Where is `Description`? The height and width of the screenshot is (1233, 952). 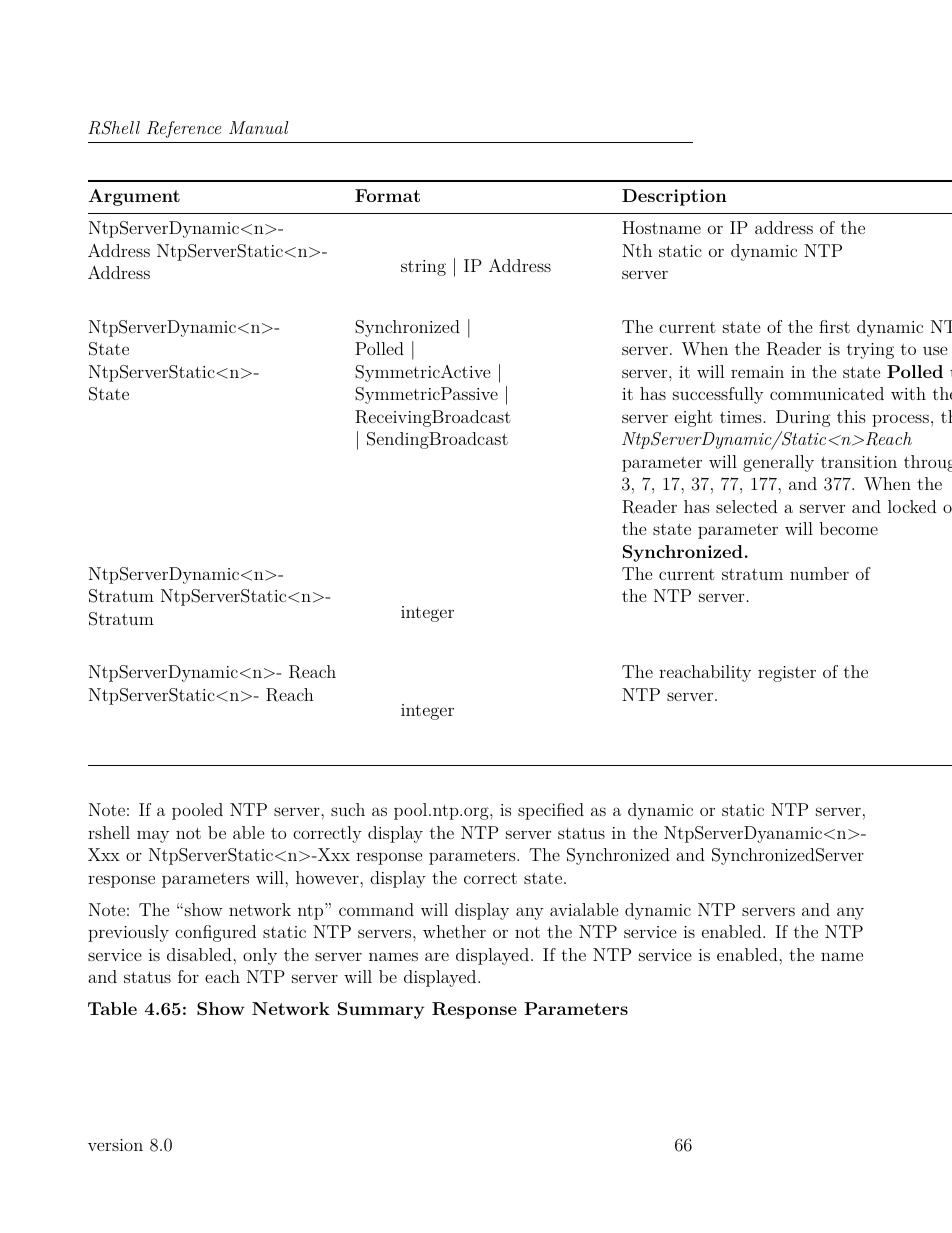
Description is located at coordinates (674, 197).
